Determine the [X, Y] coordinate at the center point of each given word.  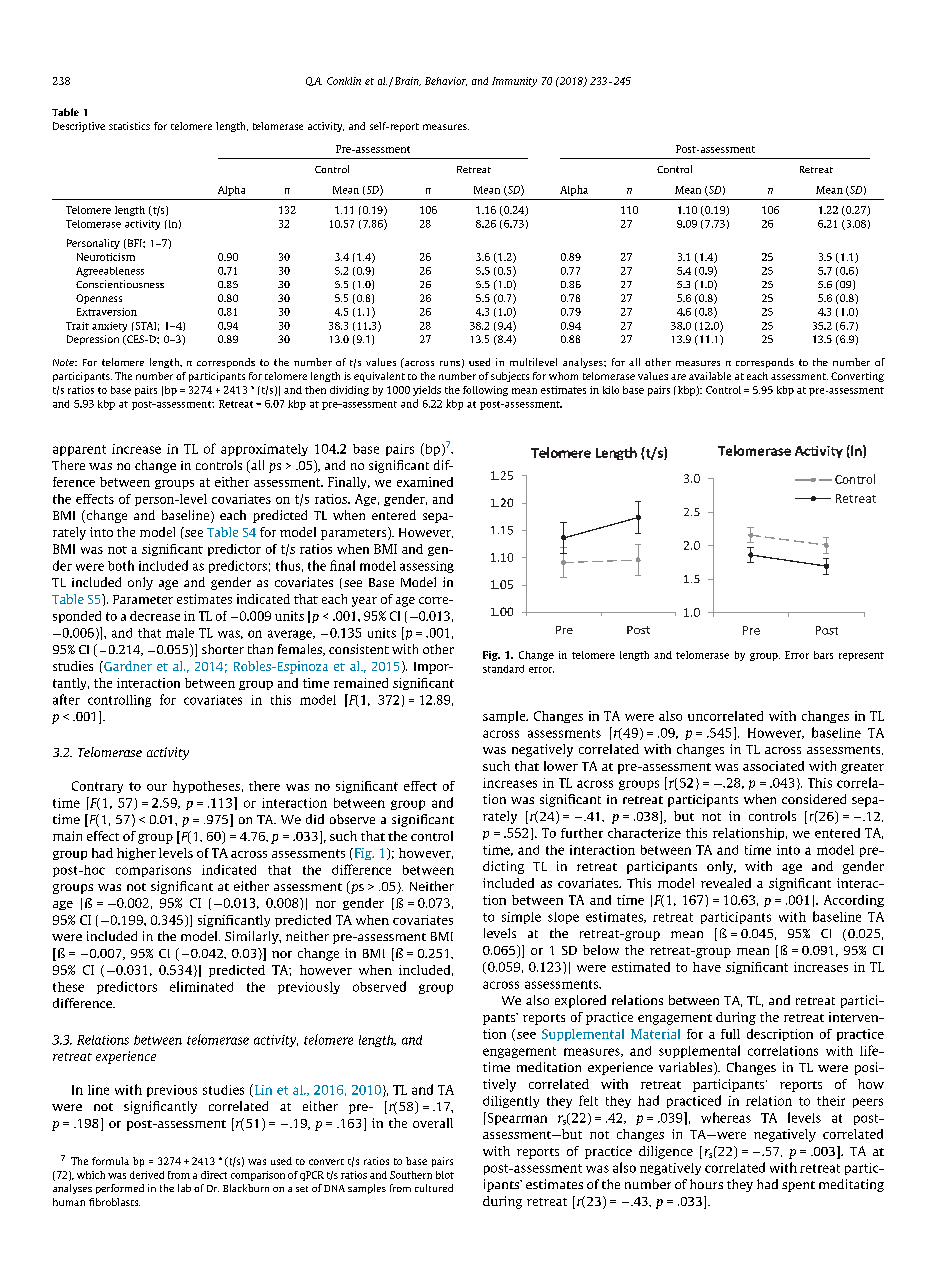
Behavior [446, 81]
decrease [155, 616]
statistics [129, 126]
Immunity [514, 82]
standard [503, 669]
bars [823, 655]
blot [445, 1175]
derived [147, 1175]
